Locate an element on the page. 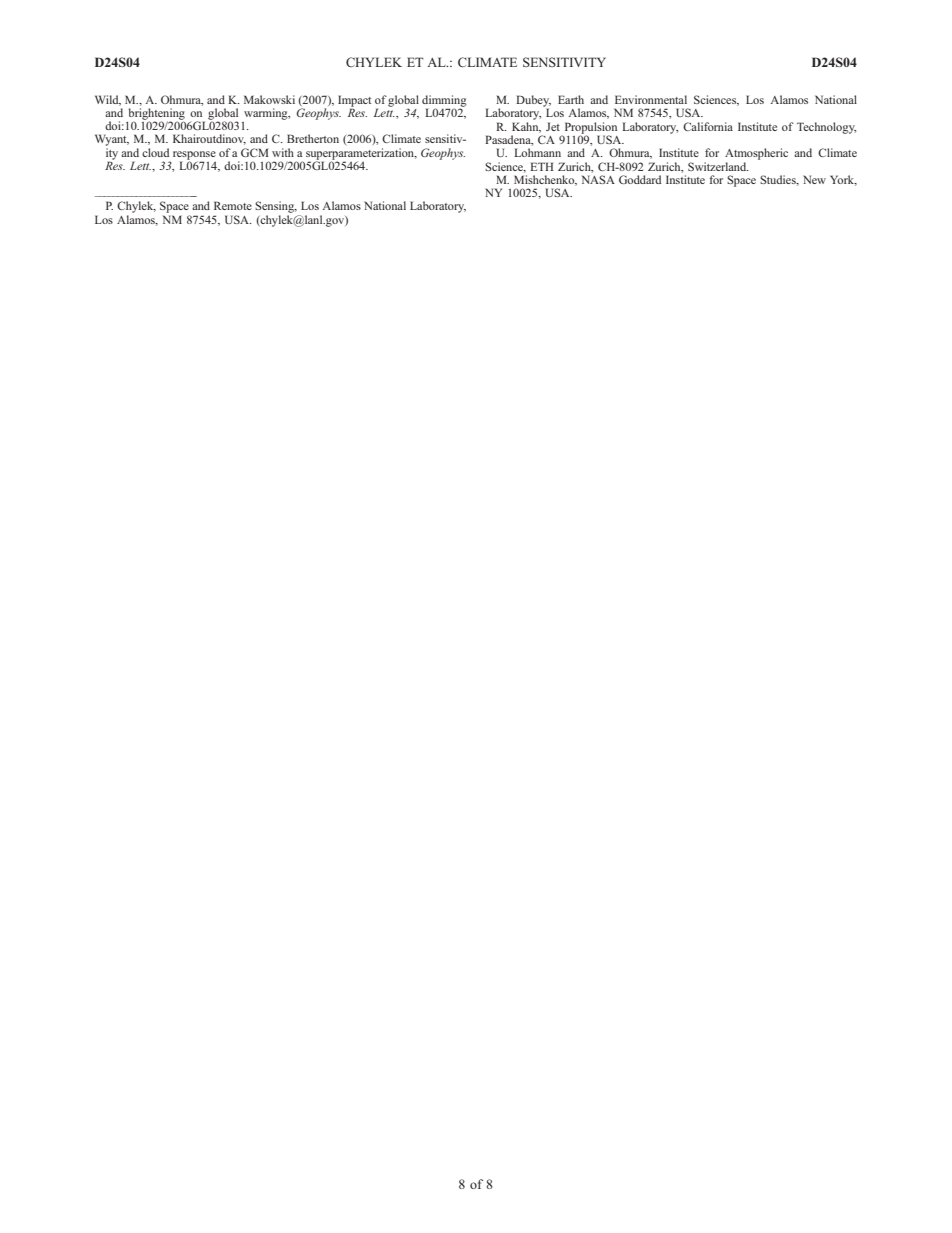 This page has height=1233, width=952. Environmental is located at coordinates (651, 99).
